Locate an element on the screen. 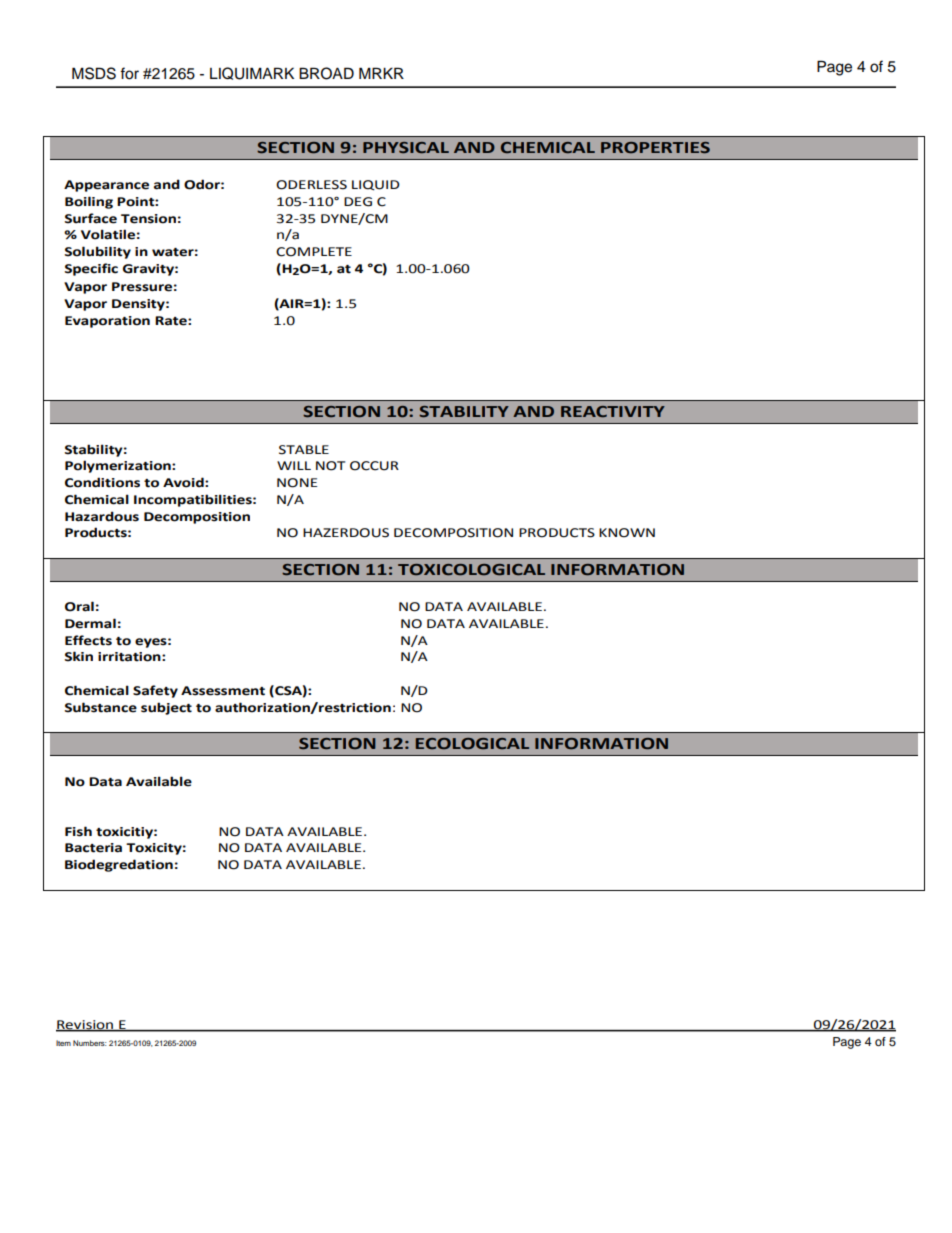  TOXICOLOGICAL is located at coordinates (471, 570).
